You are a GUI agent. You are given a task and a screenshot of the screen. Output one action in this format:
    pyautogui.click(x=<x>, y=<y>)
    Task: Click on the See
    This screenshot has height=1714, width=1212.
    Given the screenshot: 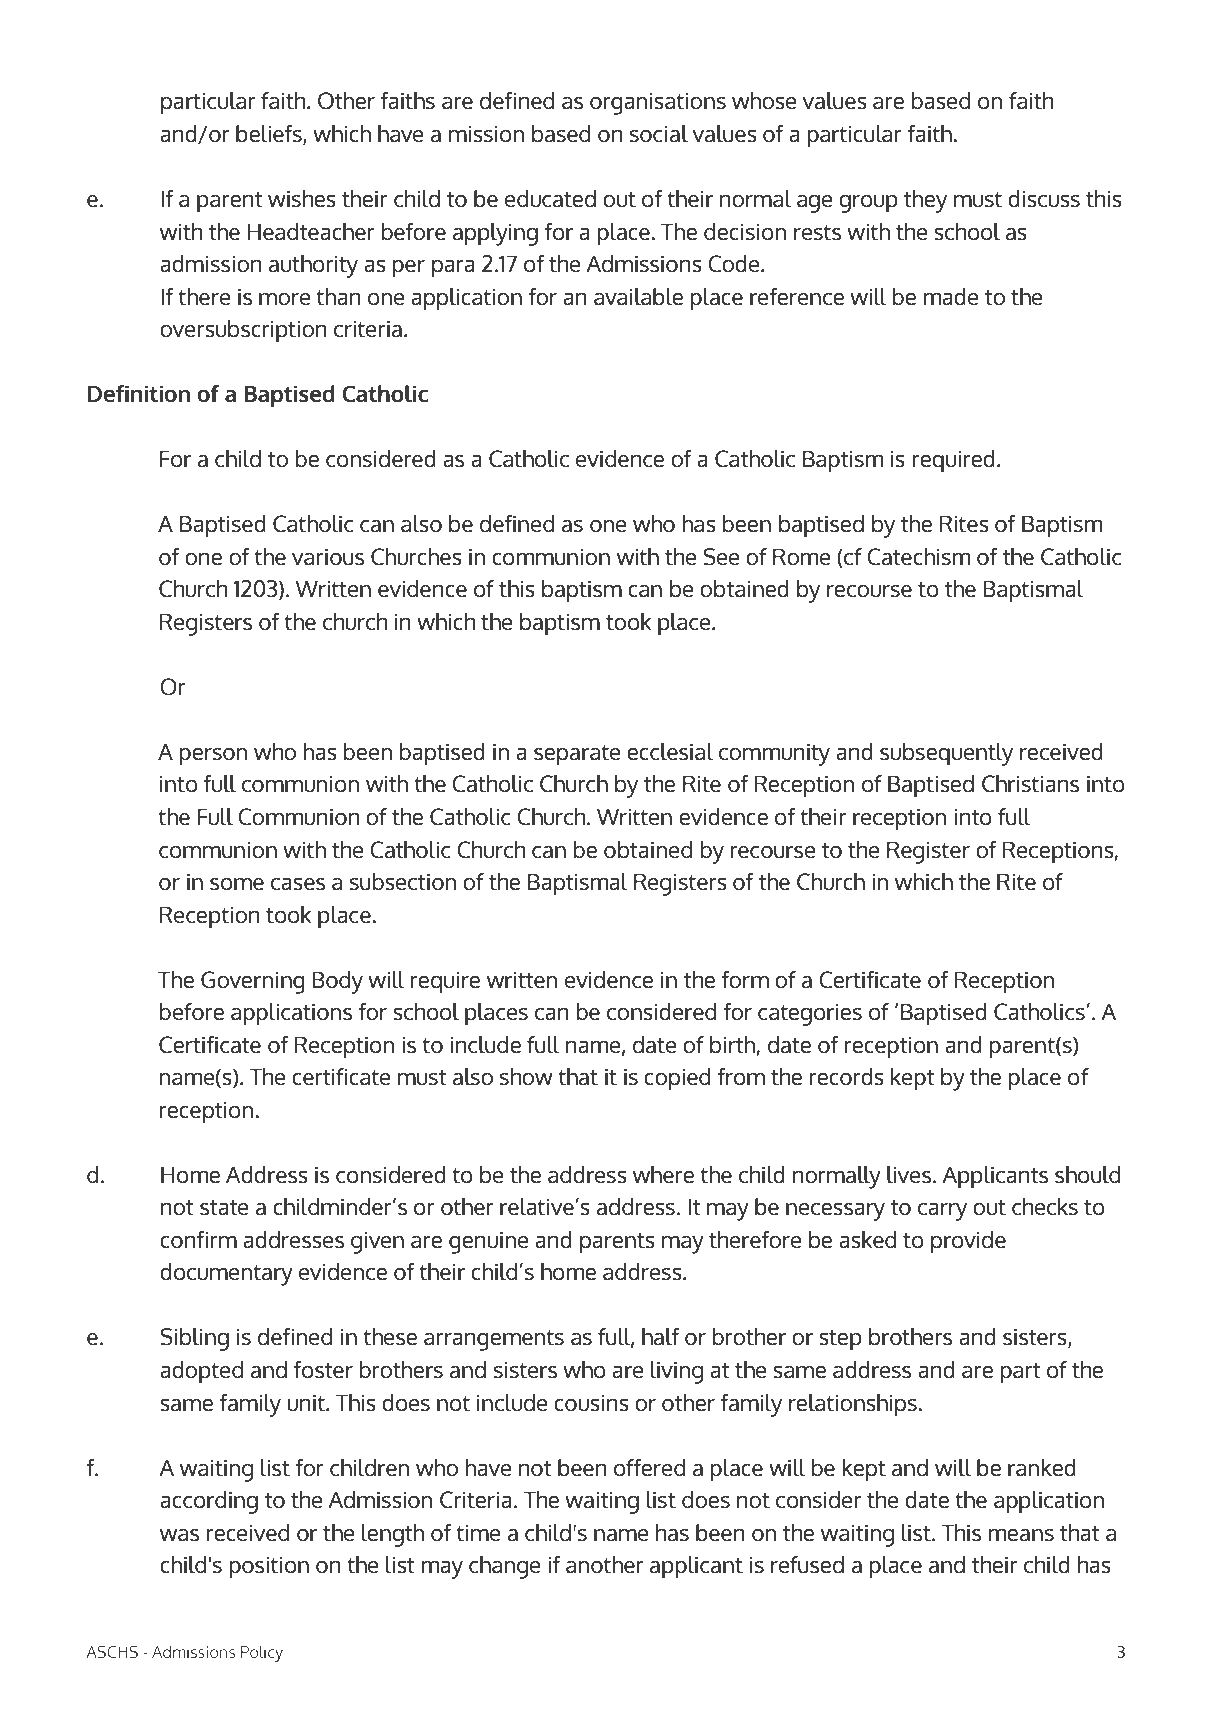 What is the action you would take?
    pyautogui.click(x=721, y=556)
